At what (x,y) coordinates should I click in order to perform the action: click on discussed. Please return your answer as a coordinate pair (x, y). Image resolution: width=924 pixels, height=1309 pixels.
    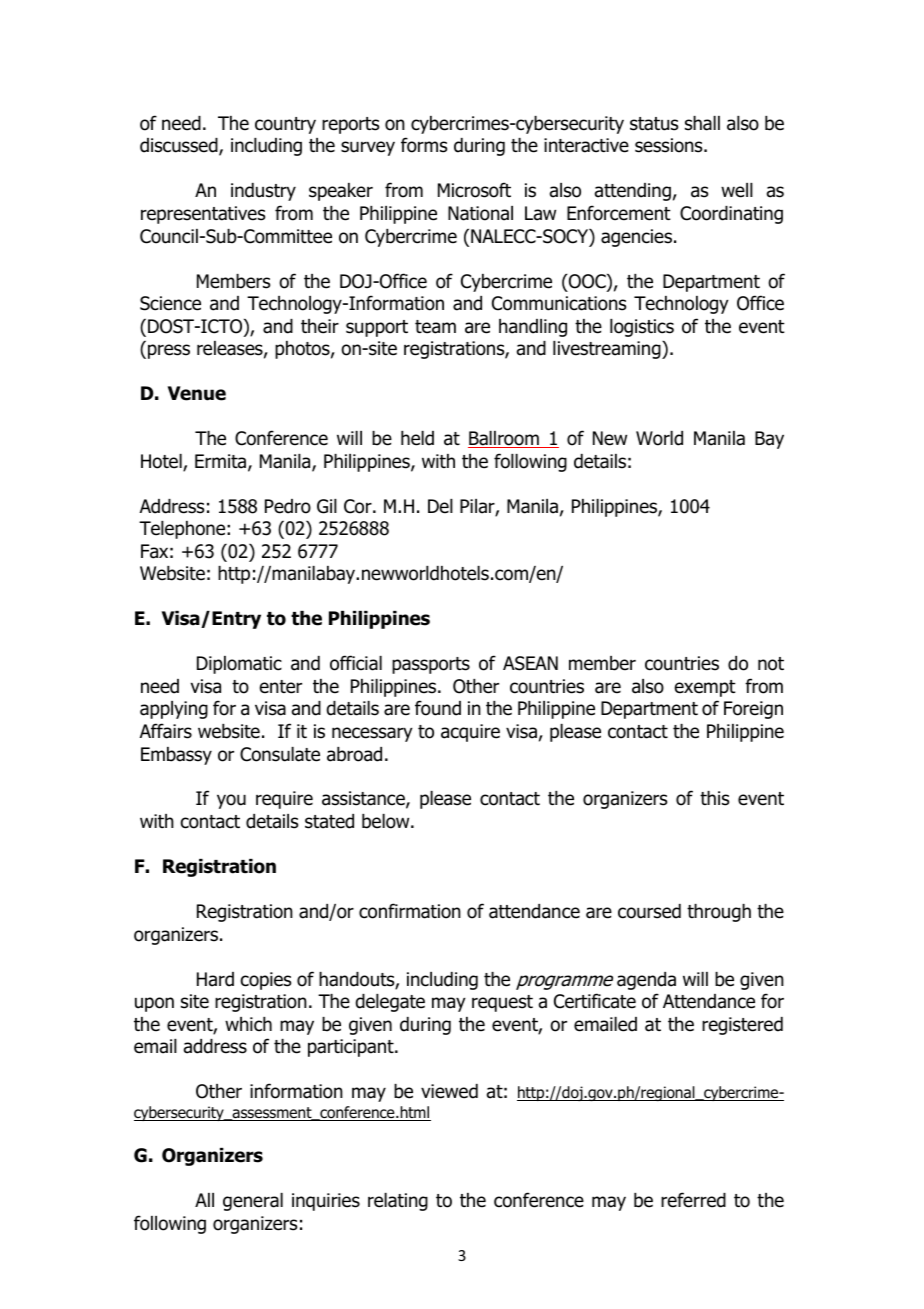
    Looking at the image, I should click on (180, 147).
